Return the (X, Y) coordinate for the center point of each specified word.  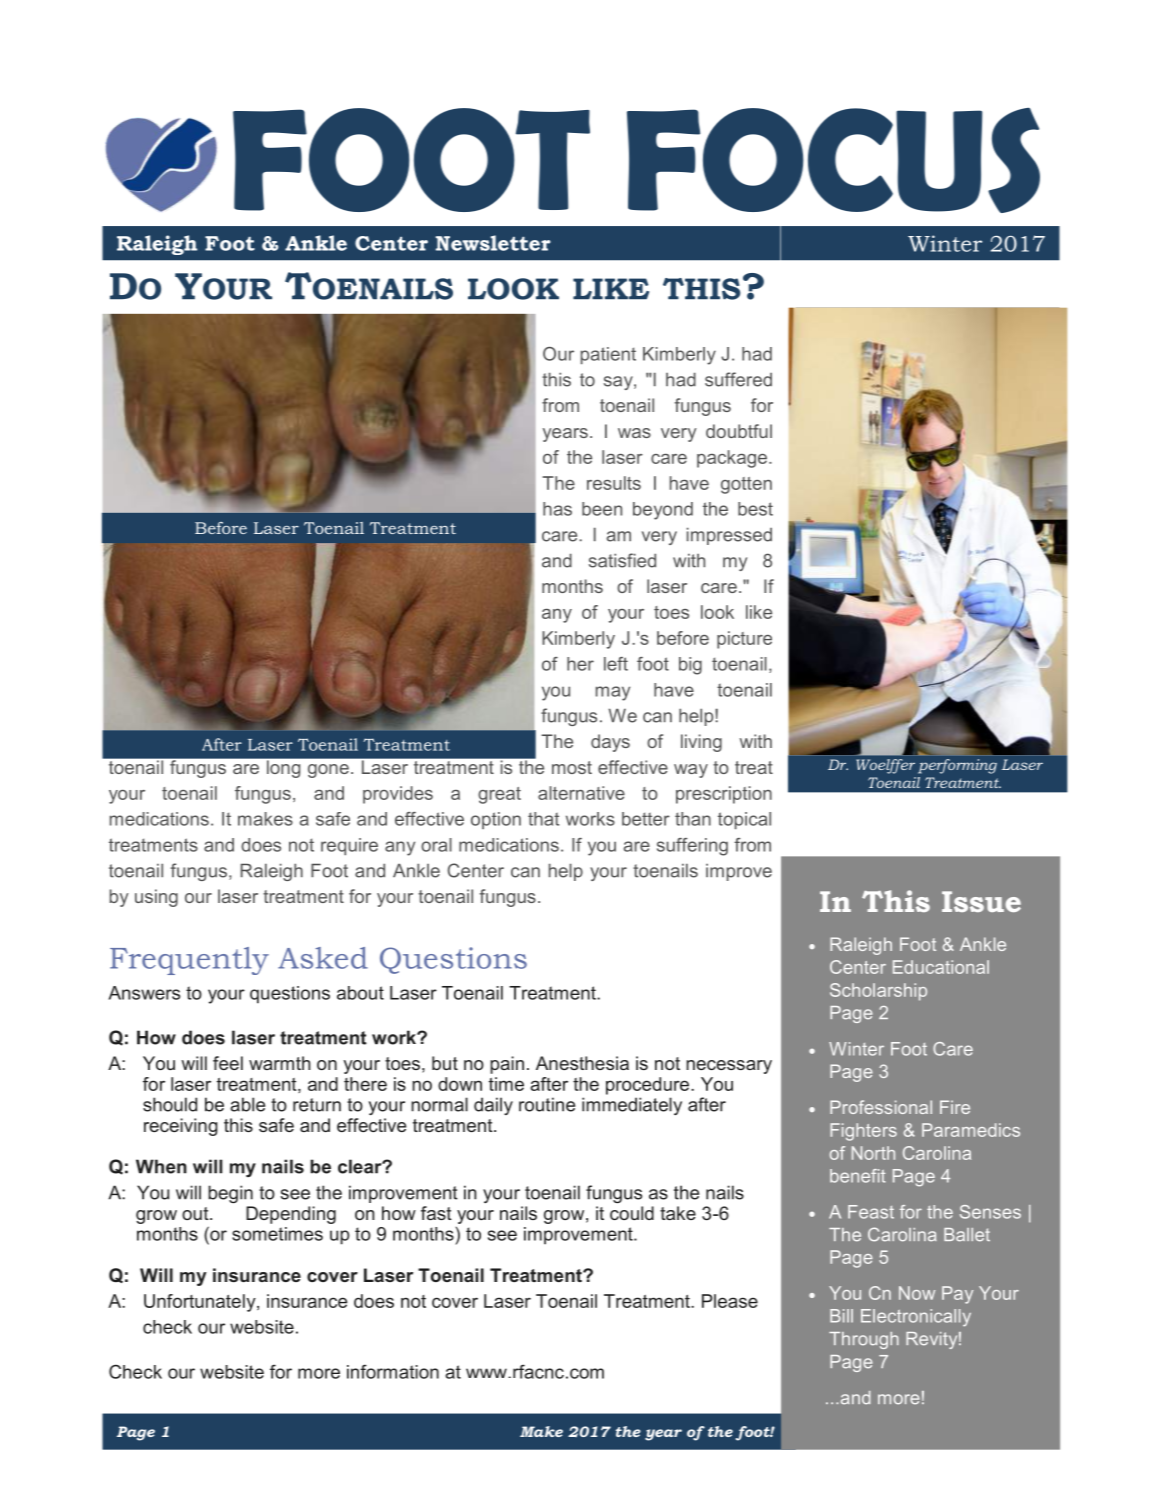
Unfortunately (201, 1303)
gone (328, 771)
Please (730, 1301)
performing (957, 766)
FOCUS (833, 160)
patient (608, 355)
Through (864, 1340)
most (572, 767)
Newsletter (493, 243)
